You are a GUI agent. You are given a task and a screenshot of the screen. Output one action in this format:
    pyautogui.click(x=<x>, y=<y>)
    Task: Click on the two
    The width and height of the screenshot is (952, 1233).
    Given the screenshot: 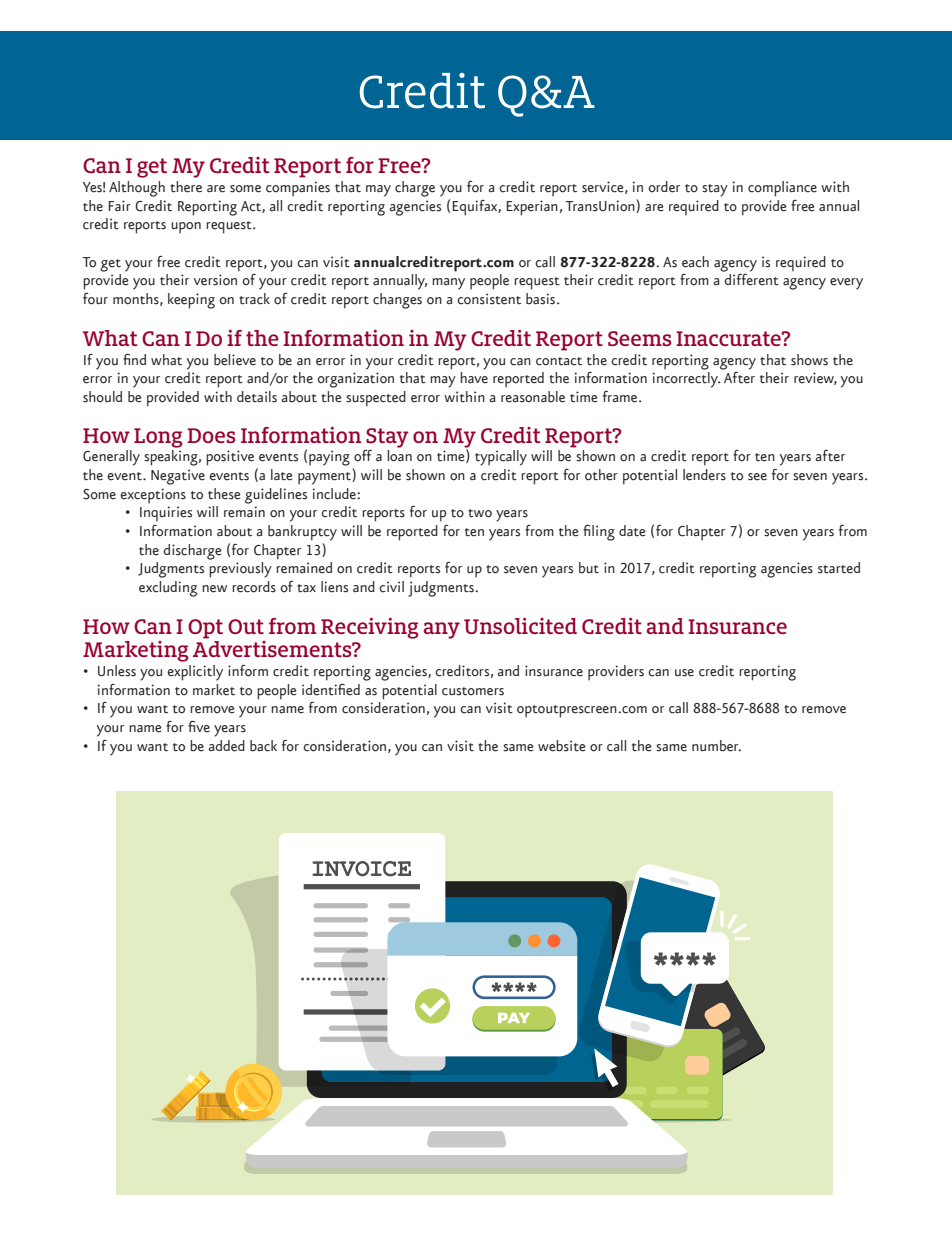 What is the action you would take?
    pyautogui.click(x=480, y=513)
